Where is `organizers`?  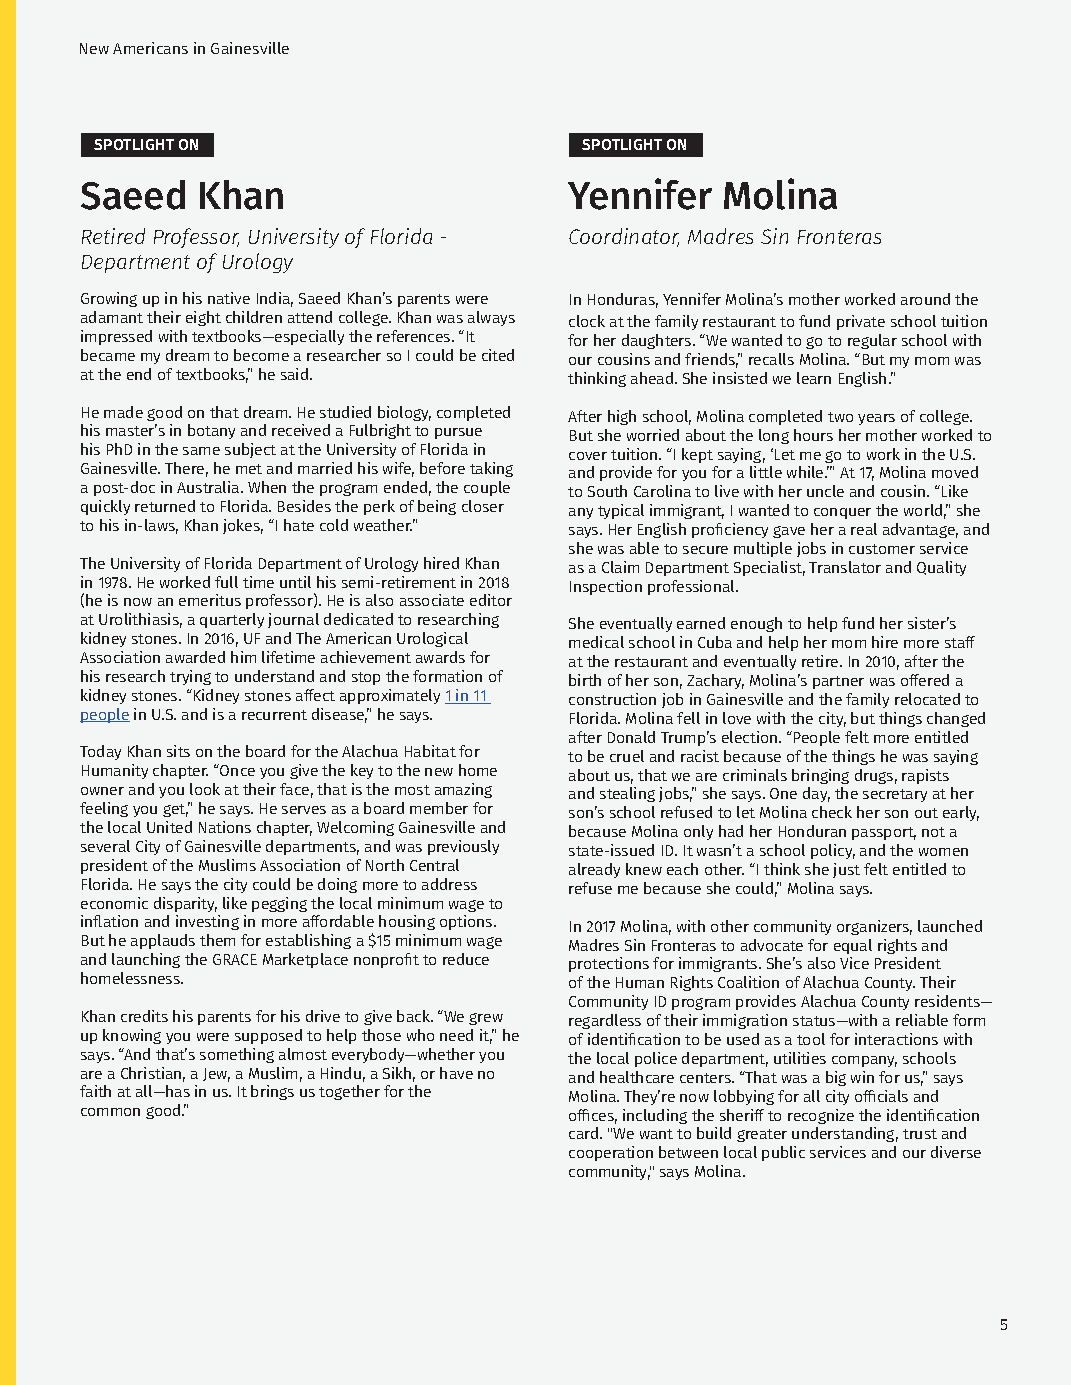
organizers is located at coordinates (874, 927).
